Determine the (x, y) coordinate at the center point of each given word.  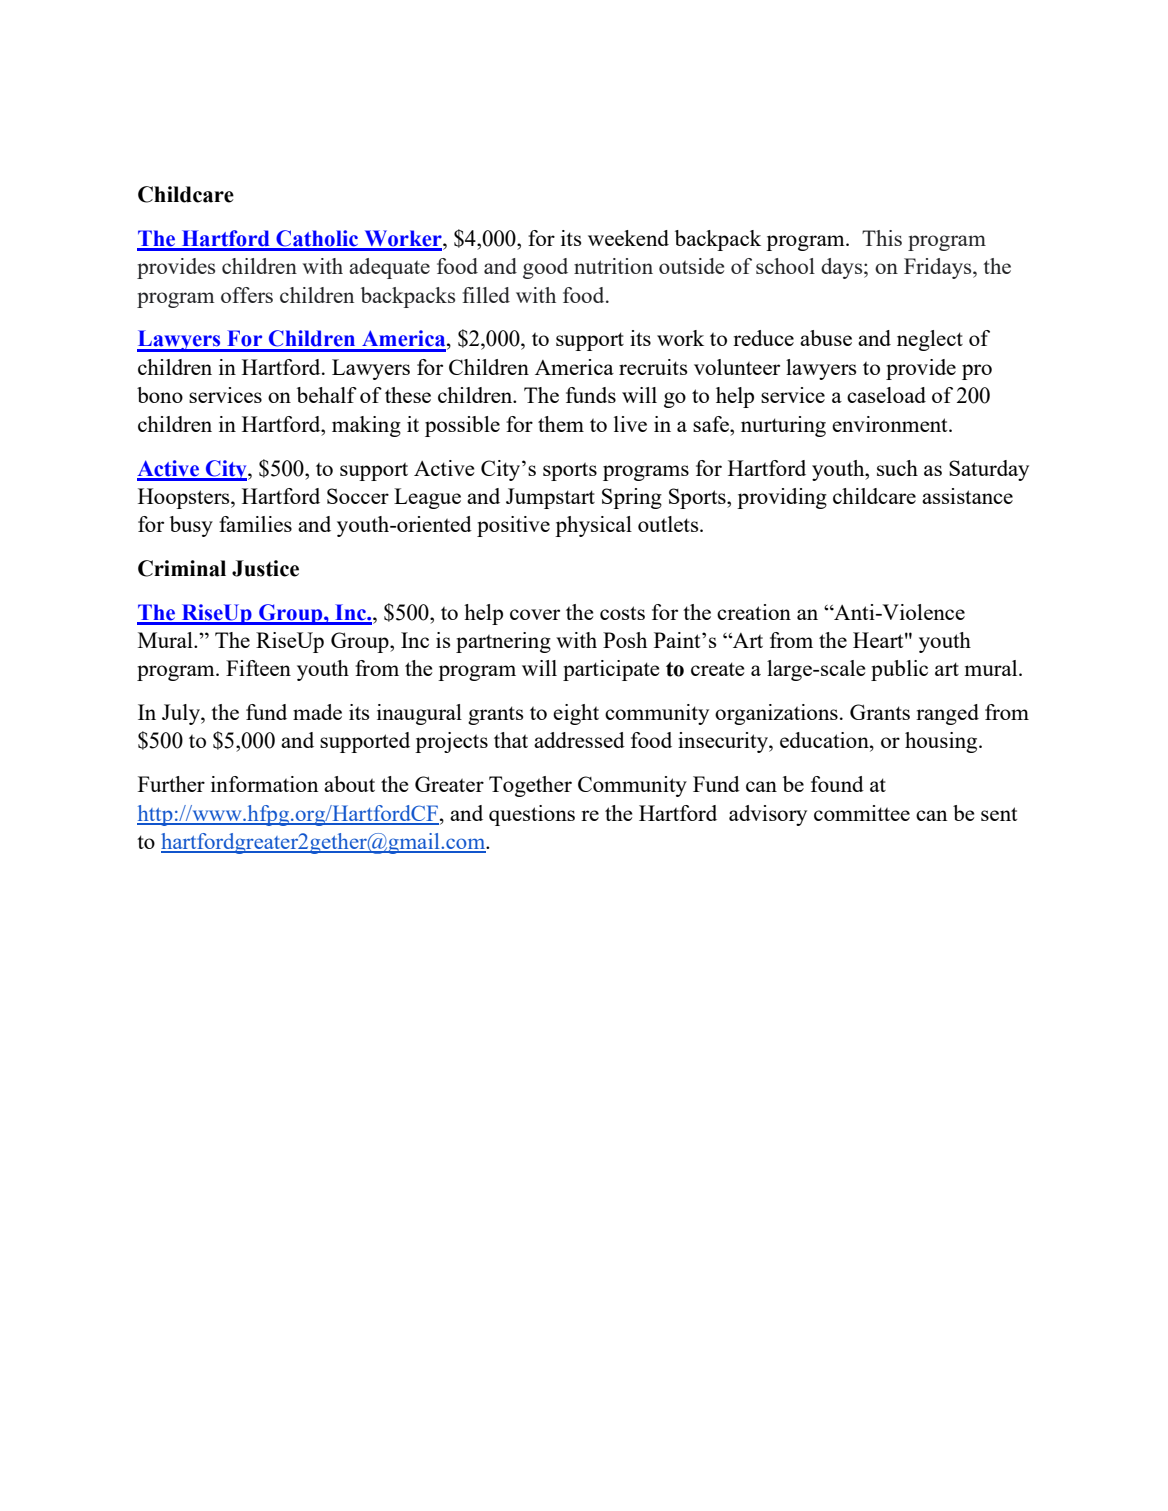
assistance (967, 496)
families (255, 524)
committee (862, 813)
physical (593, 526)
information (264, 784)
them (561, 424)
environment (891, 424)
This (882, 238)
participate (611, 670)
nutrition (613, 266)
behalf (327, 395)
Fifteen (258, 668)
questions (532, 815)
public (899, 670)
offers (247, 295)
